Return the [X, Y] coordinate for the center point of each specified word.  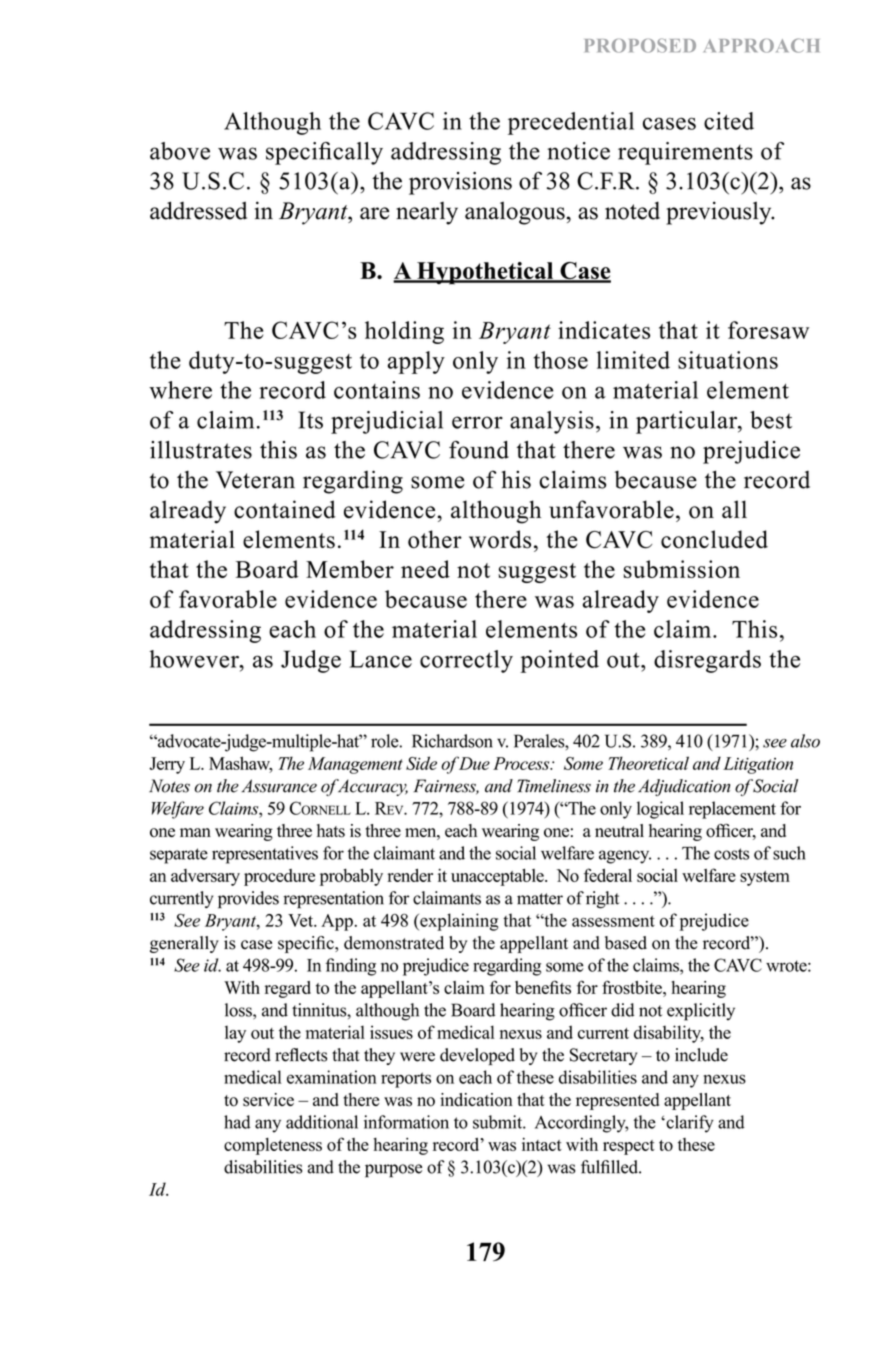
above [180, 151]
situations [728, 360]
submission [681, 569]
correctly [466, 661]
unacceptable [498, 877]
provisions [460, 183]
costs [731, 854]
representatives [265, 855]
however [195, 659]
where [180, 390]
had [237, 1122]
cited [729, 121]
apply [416, 362]
